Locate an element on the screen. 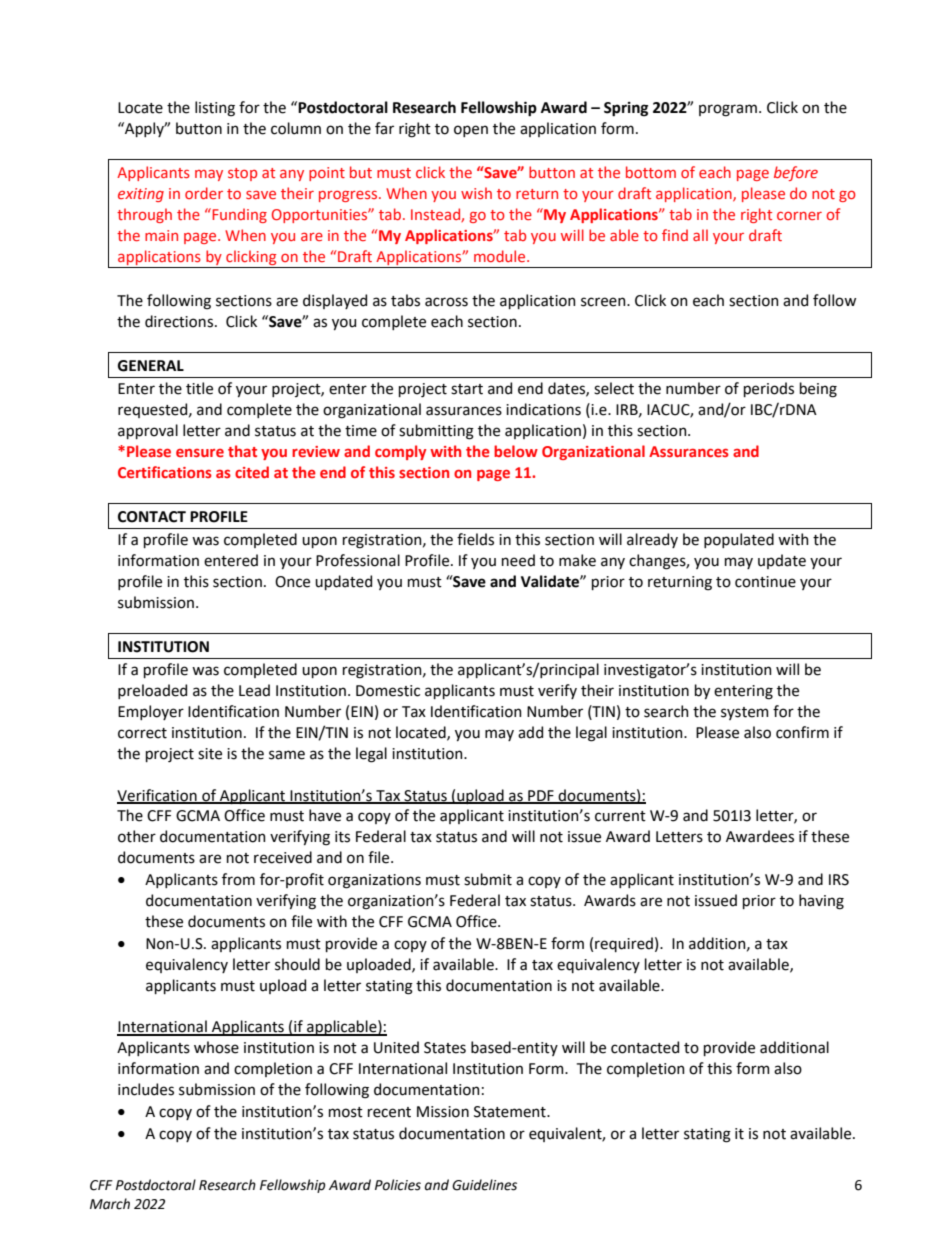 The height and width of the screenshot is (1233, 952). preloaded is located at coordinates (152, 691).
